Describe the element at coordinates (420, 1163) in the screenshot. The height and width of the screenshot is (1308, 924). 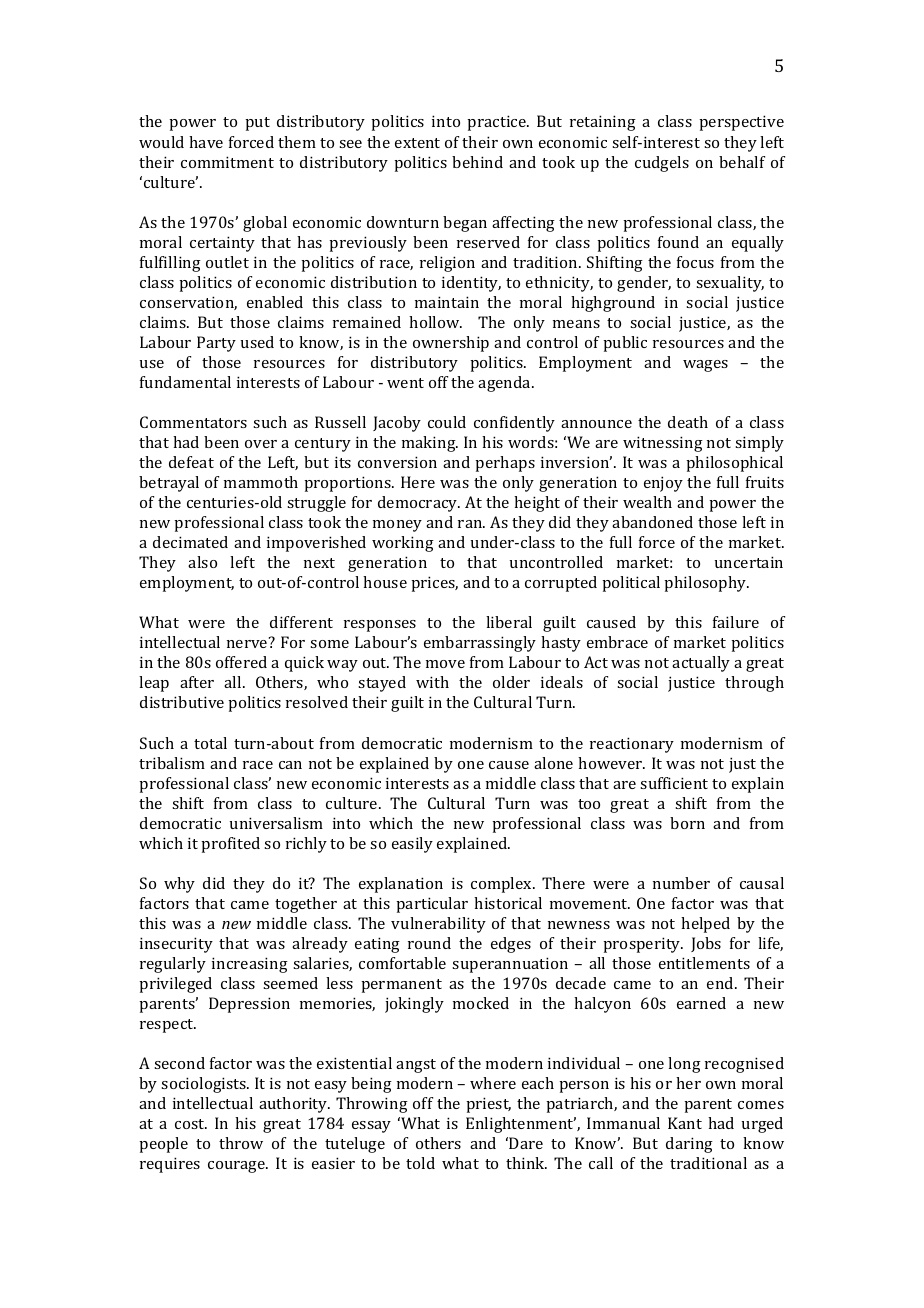
I see `told` at that location.
